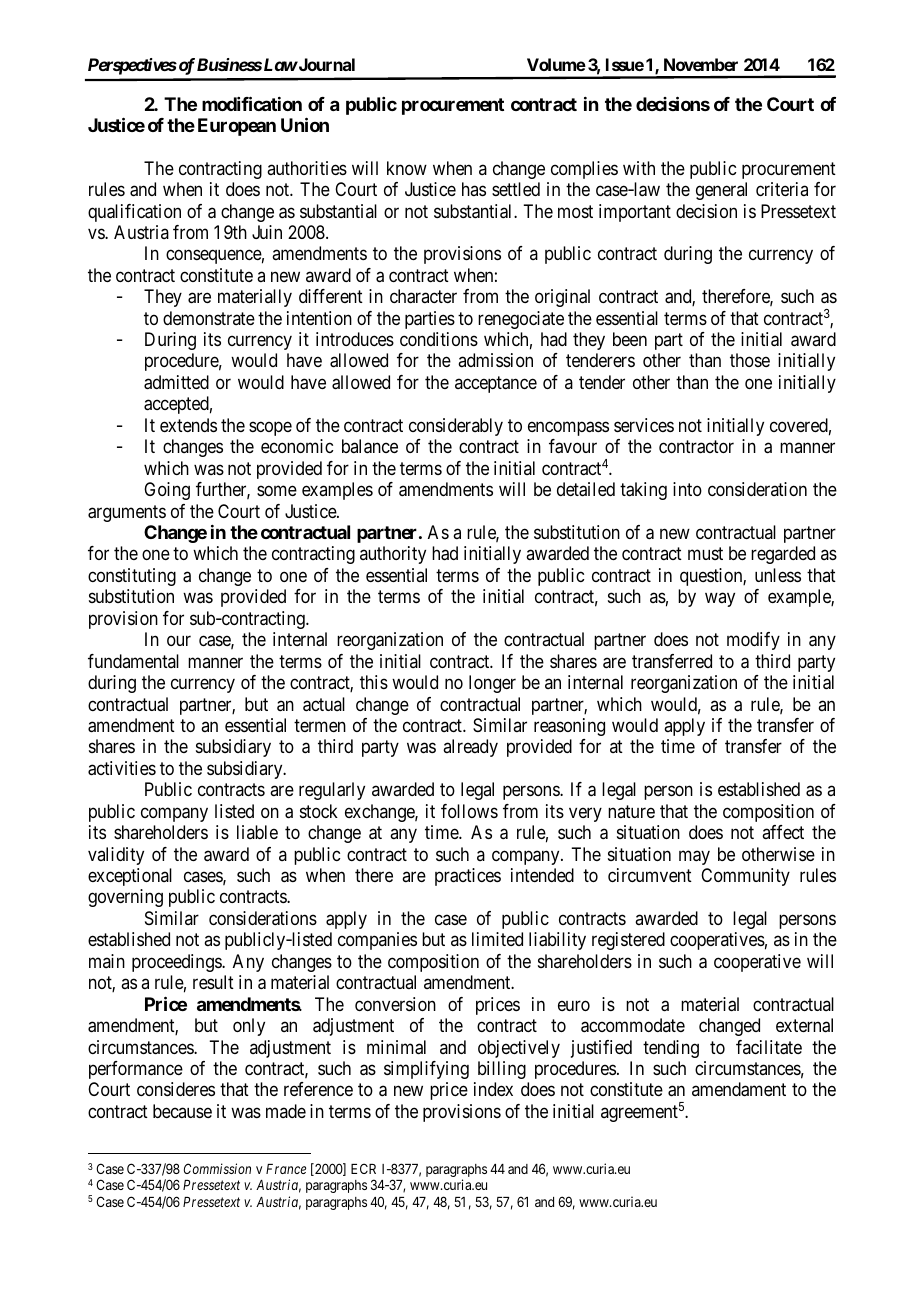  What do you see at coordinates (252, 103) in the page?
I see `modification` at bounding box center [252, 103].
